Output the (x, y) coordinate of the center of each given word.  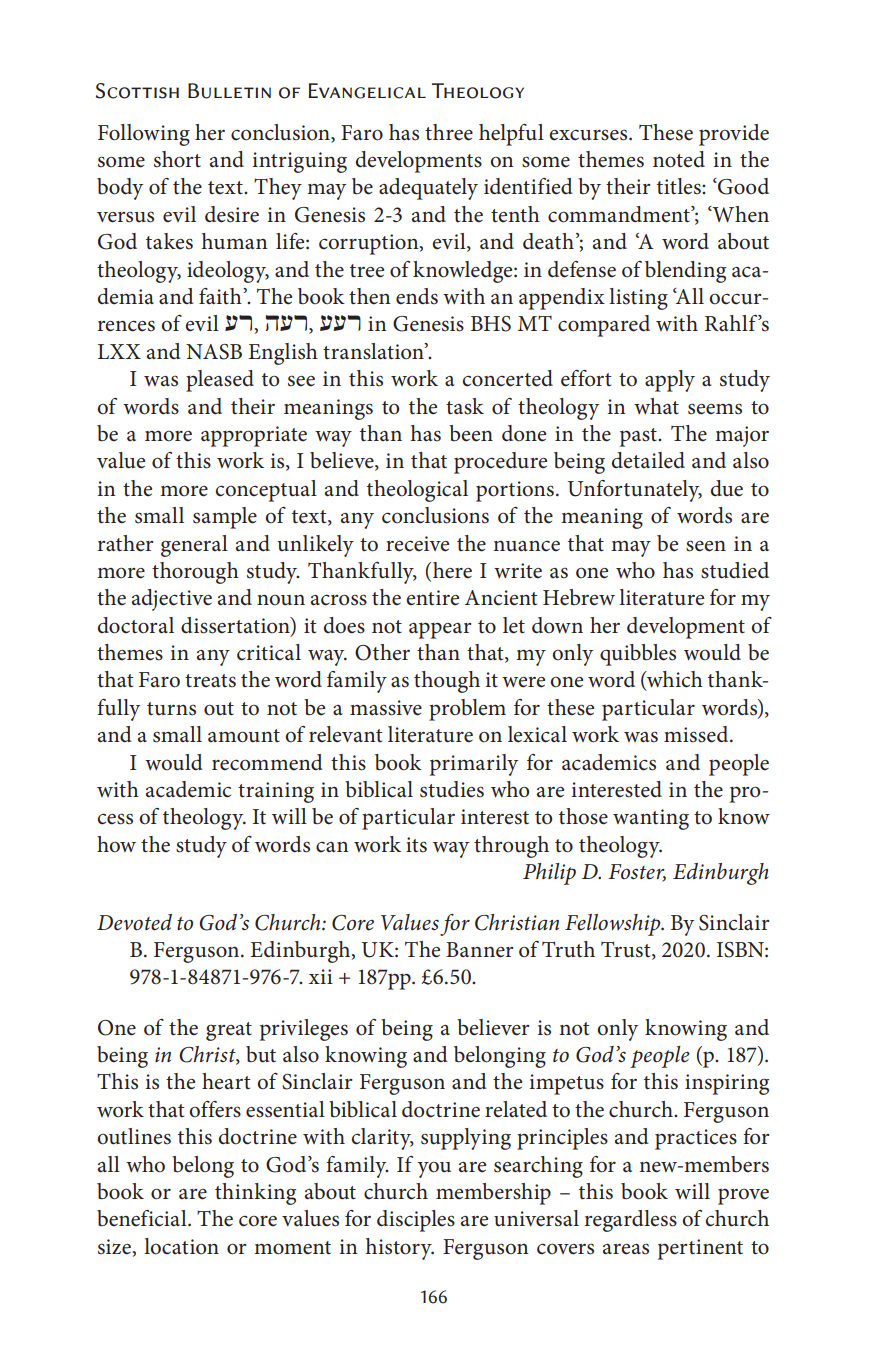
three (449, 132)
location (181, 1246)
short (177, 159)
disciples (416, 1221)
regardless (631, 1221)
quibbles (638, 655)
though (447, 682)
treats (210, 681)
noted (679, 159)
